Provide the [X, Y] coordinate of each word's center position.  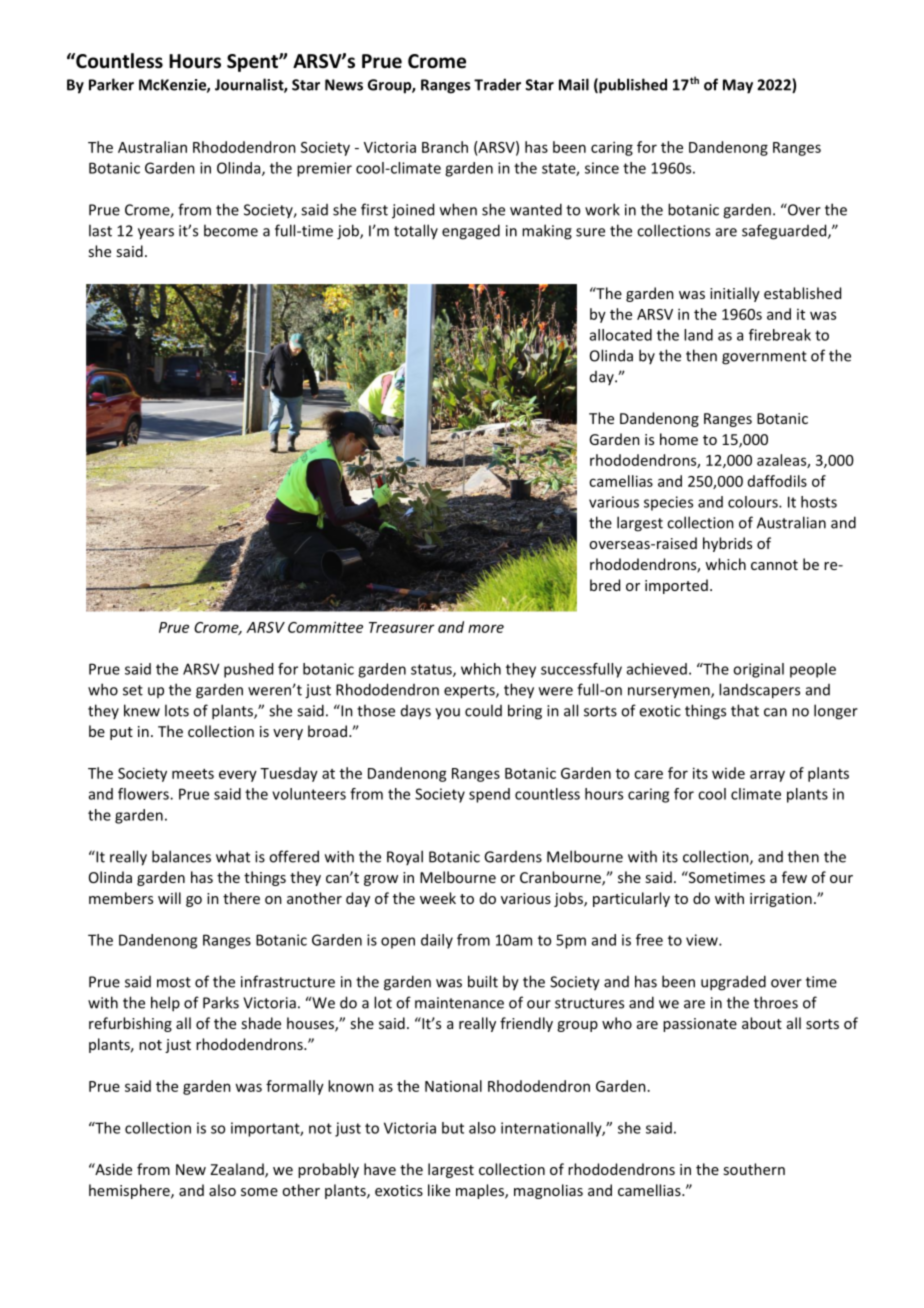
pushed [248, 670]
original [758, 670]
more [486, 628]
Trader [497, 84]
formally [295, 1087]
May [738, 86]
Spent [253, 63]
